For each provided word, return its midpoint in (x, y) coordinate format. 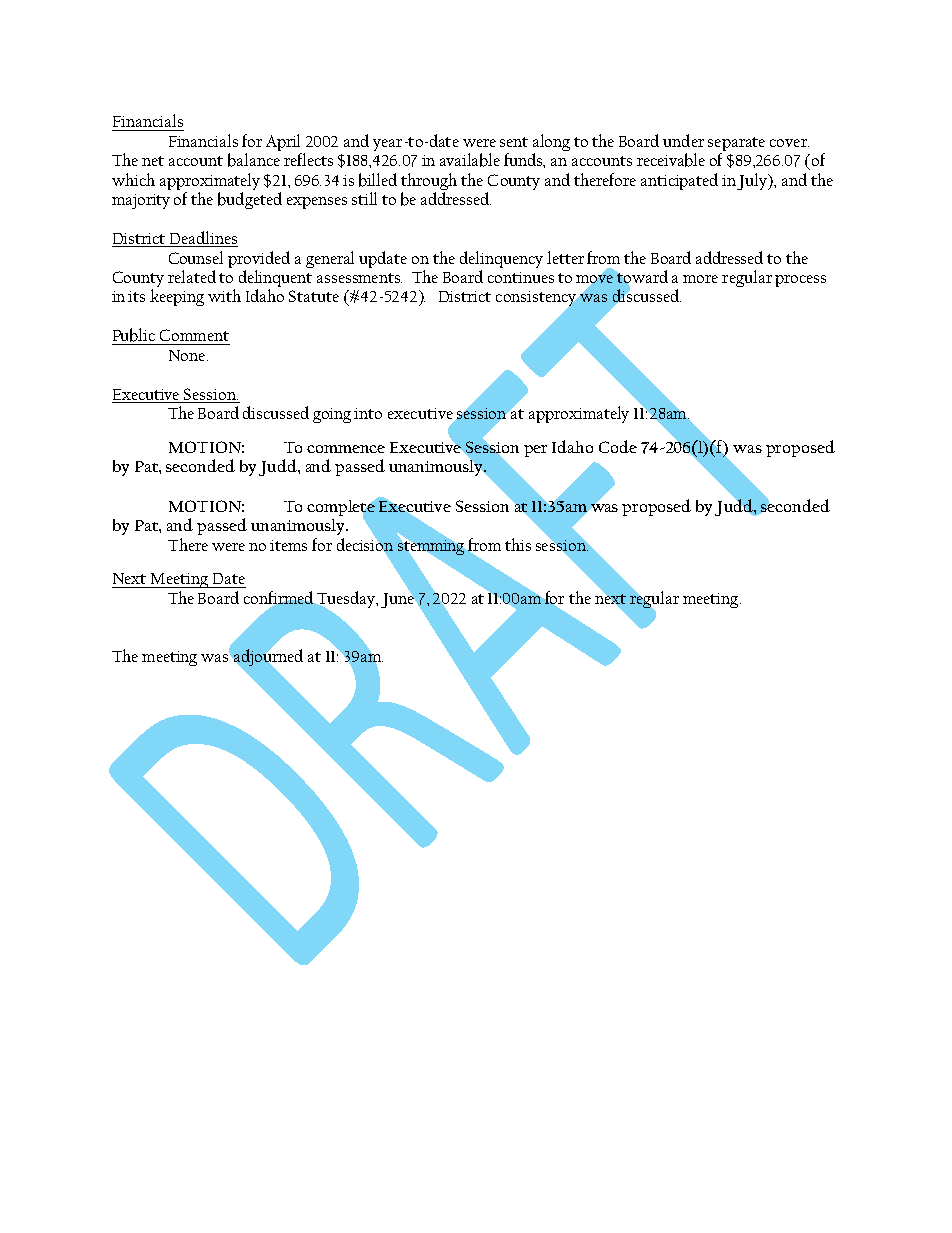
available (470, 160)
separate (736, 145)
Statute (314, 296)
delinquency (501, 259)
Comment (194, 335)
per (535, 451)
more (700, 279)
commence (346, 449)
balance (254, 160)
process (800, 281)
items (288, 545)
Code (618, 446)
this (518, 544)
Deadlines (202, 239)
